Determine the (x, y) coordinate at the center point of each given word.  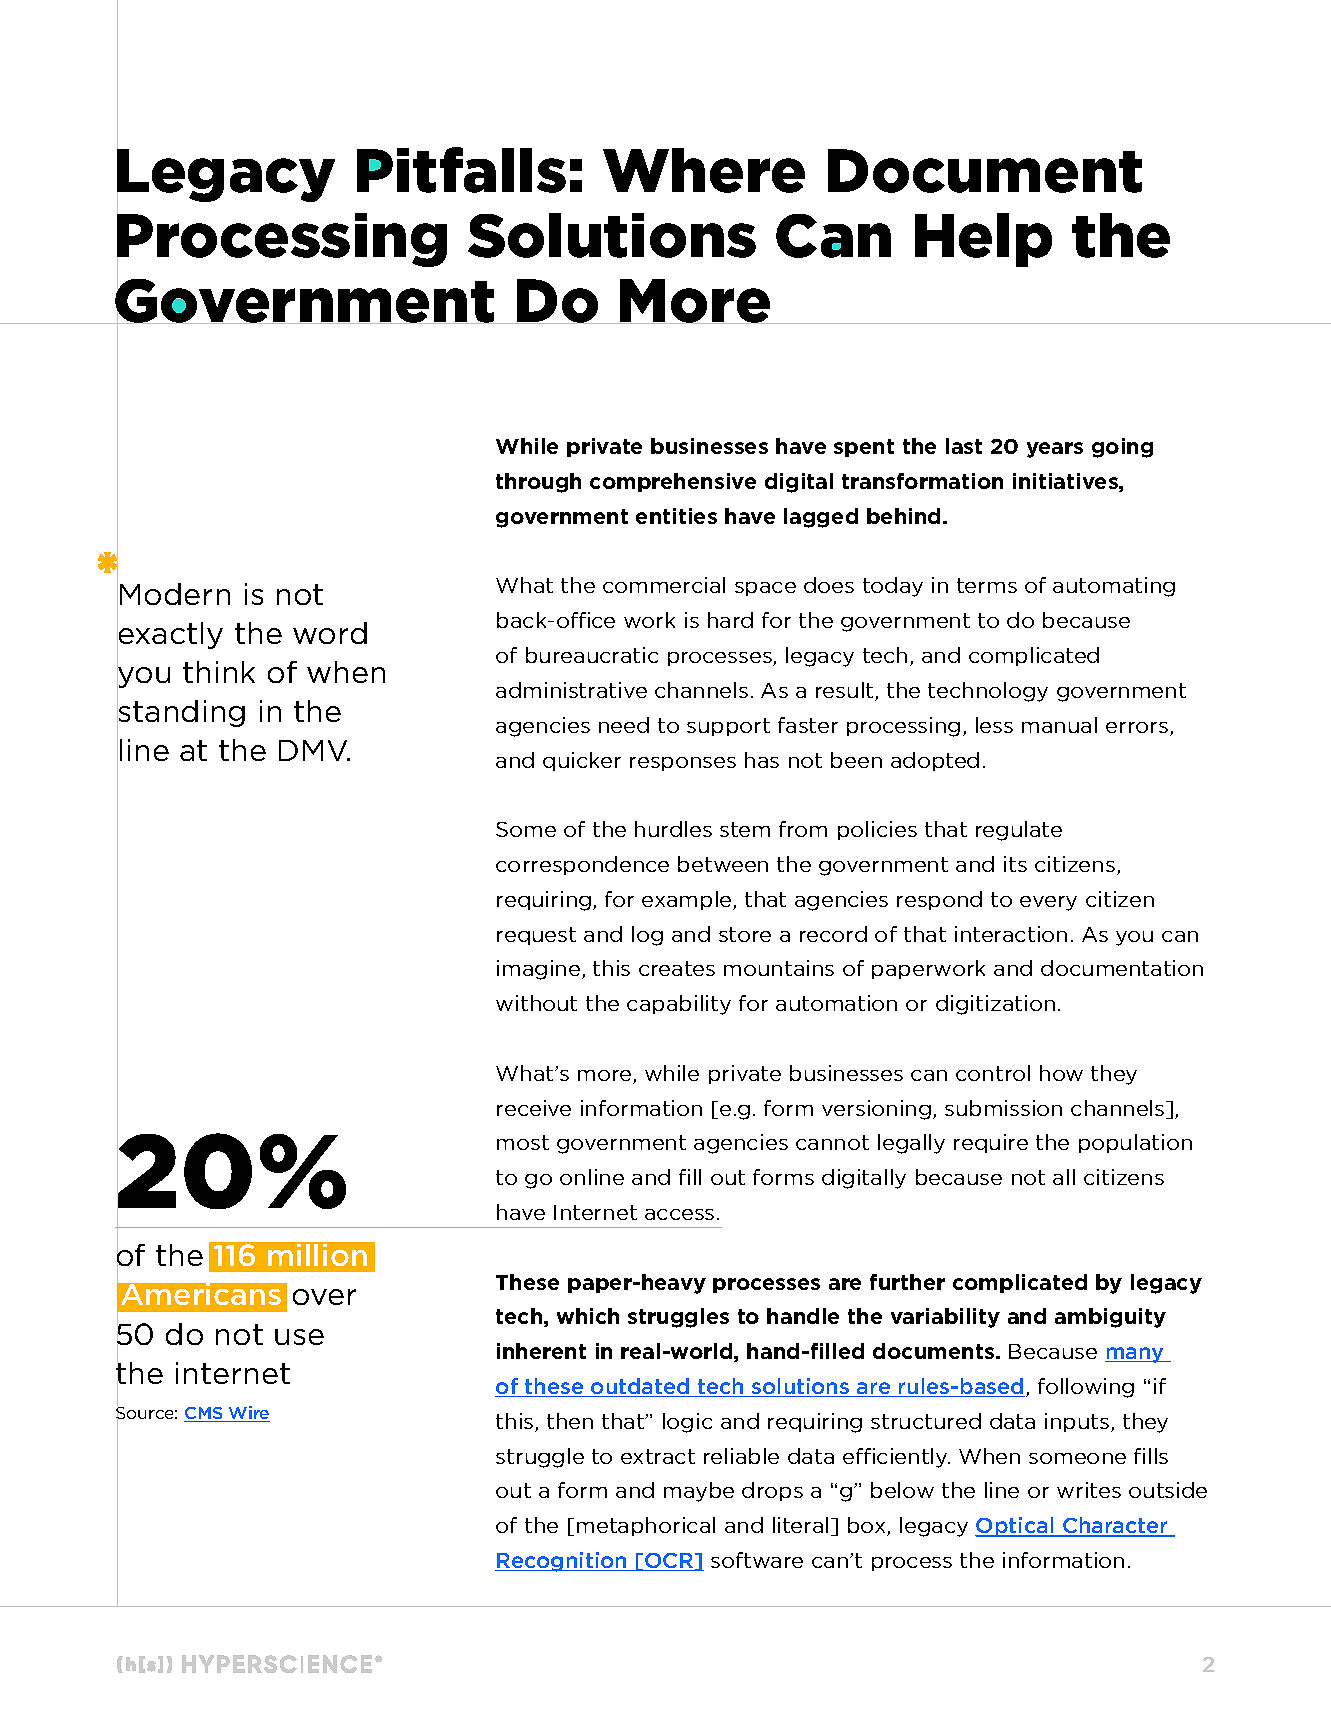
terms (987, 585)
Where (704, 170)
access (679, 1214)
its (1015, 864)
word (330, 633)
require (991, 1143)
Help (983, 240)
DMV (314, 750)
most (523, 1142)
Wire (248, 1414)
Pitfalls (461, 170)
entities (676, 516)
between (723, 864)
